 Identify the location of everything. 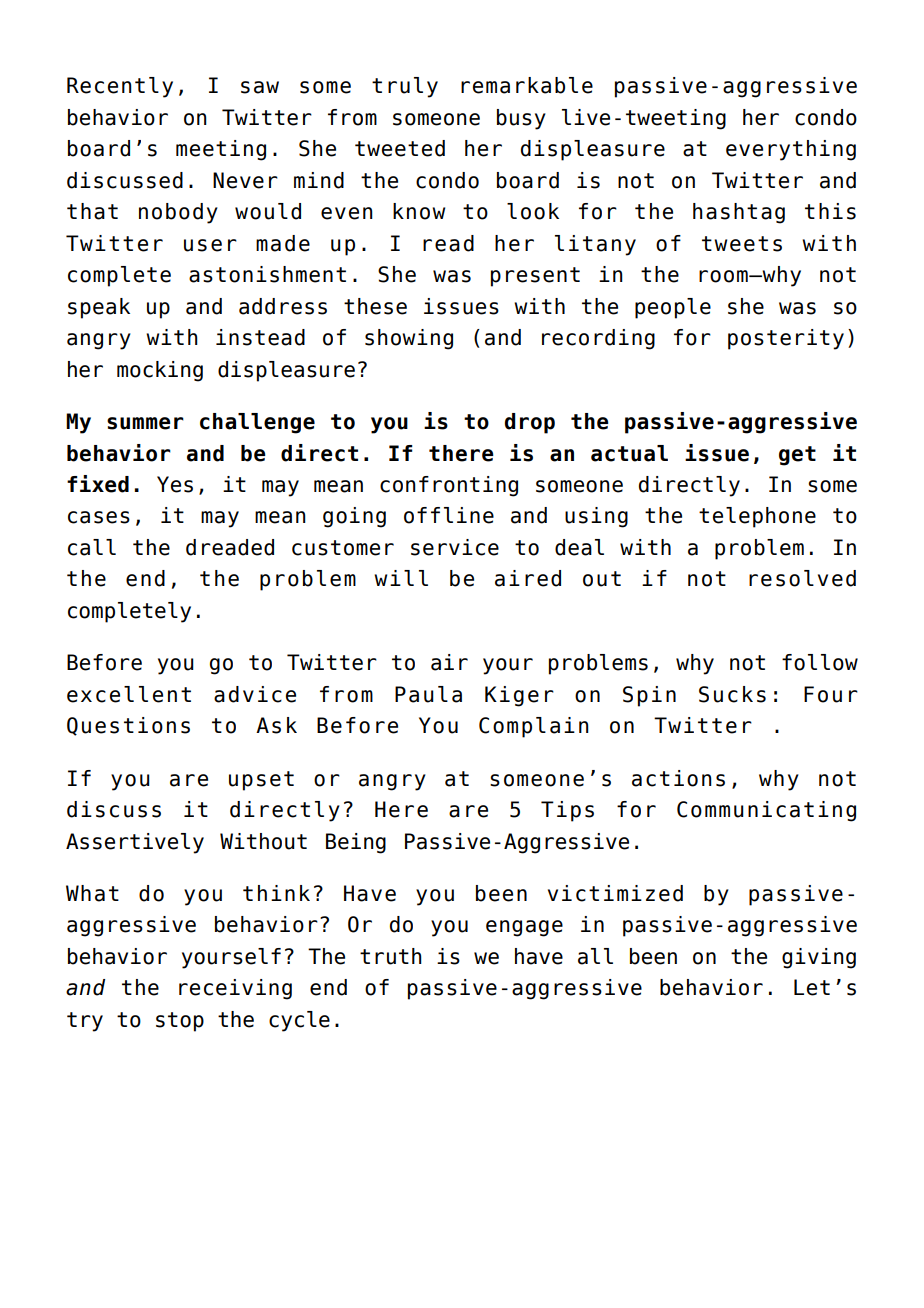
(791, 150).
